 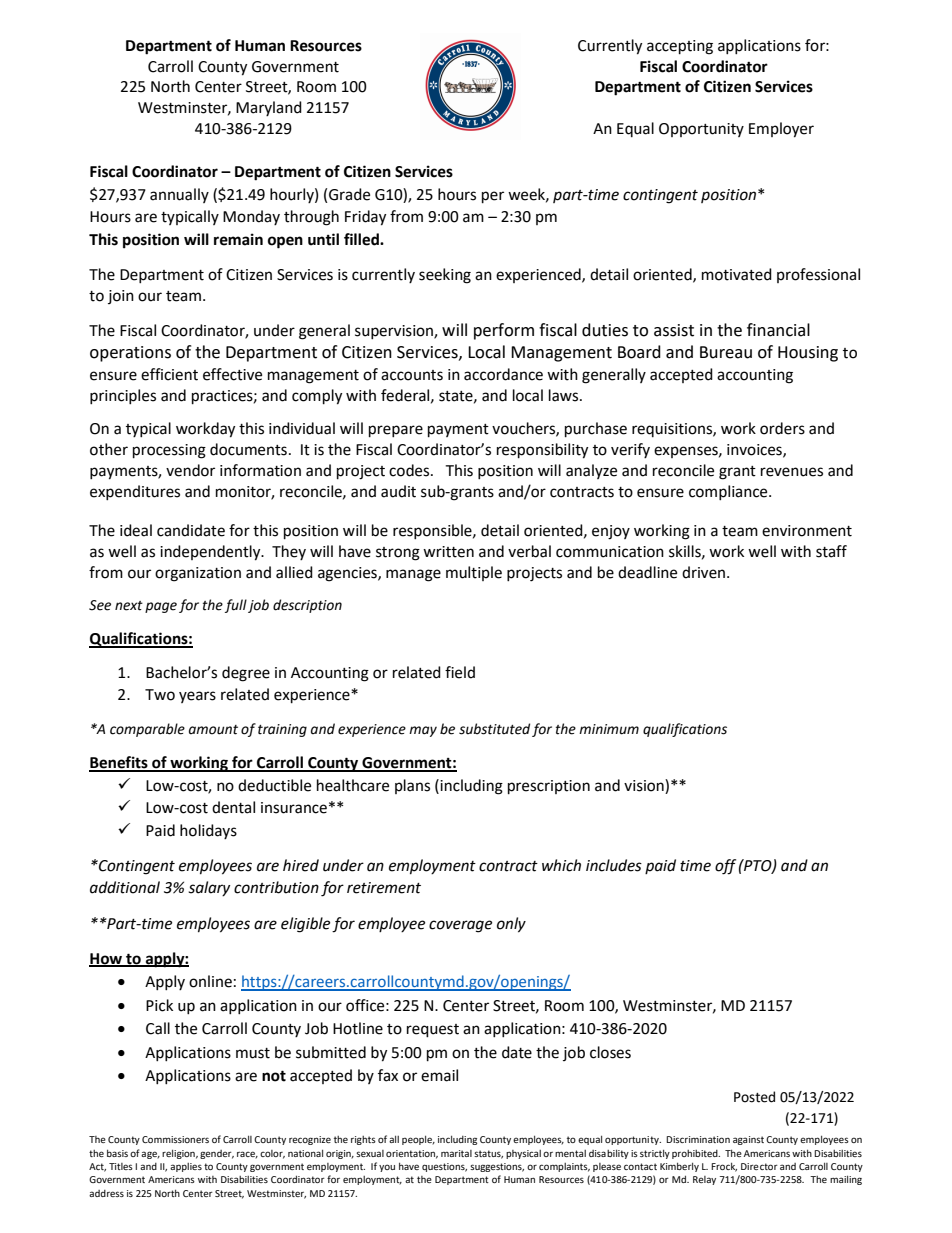 What do you see at coordinates (169, 451) in the page?
I see `processing` at bounding box center [169, 451].
